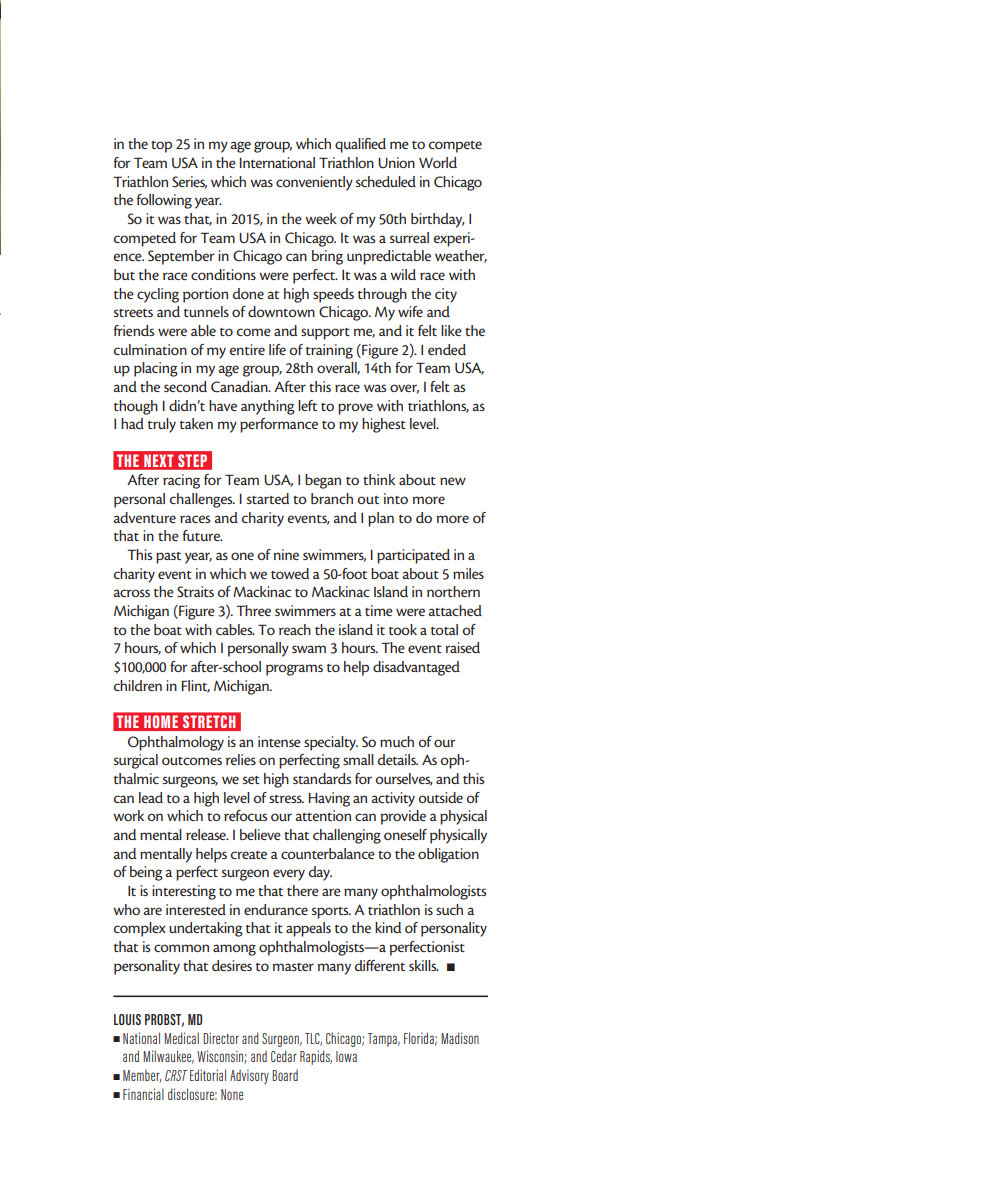  I want to click on began, so click(323, 481).
